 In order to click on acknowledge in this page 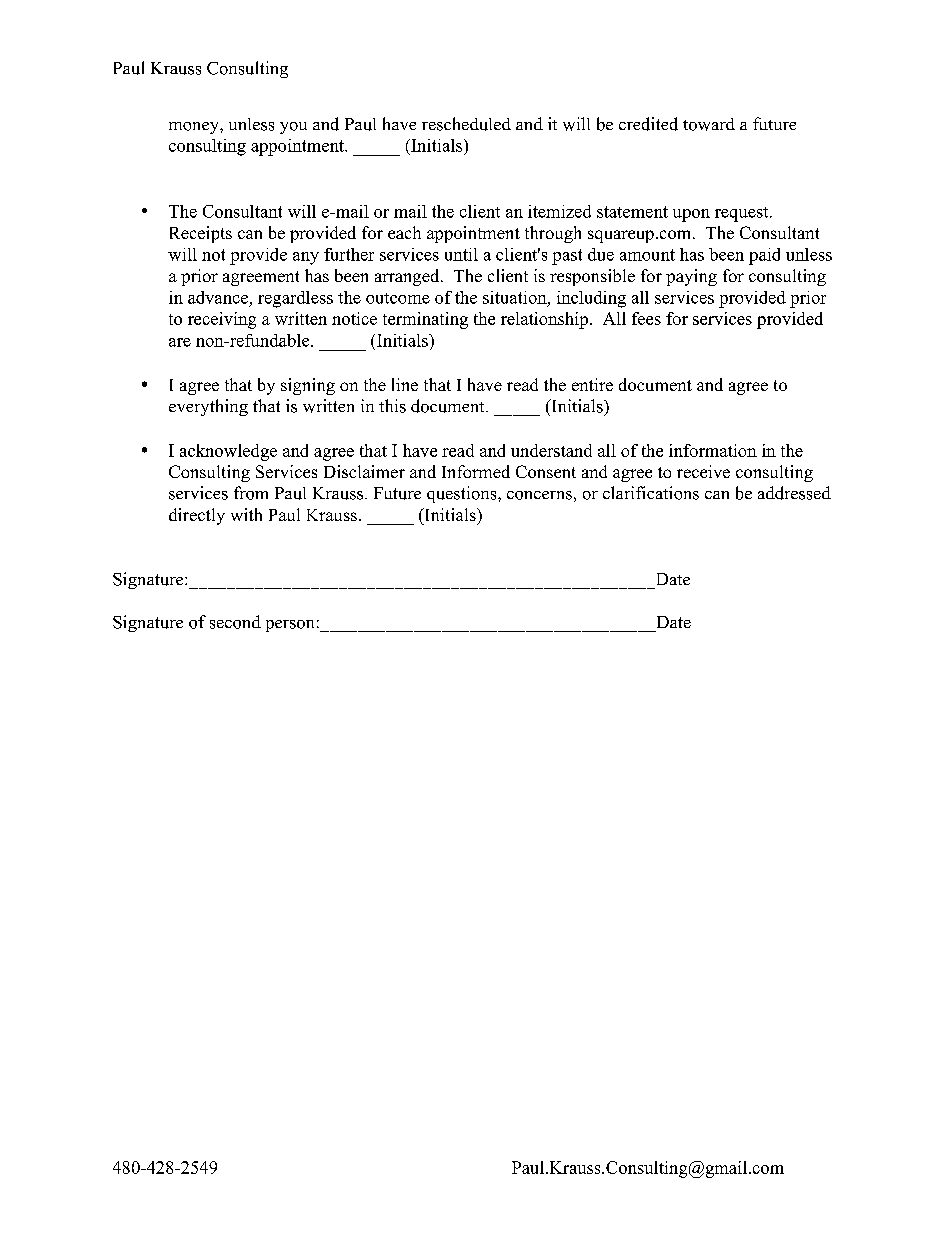, I will do `click(228, 452)`.
